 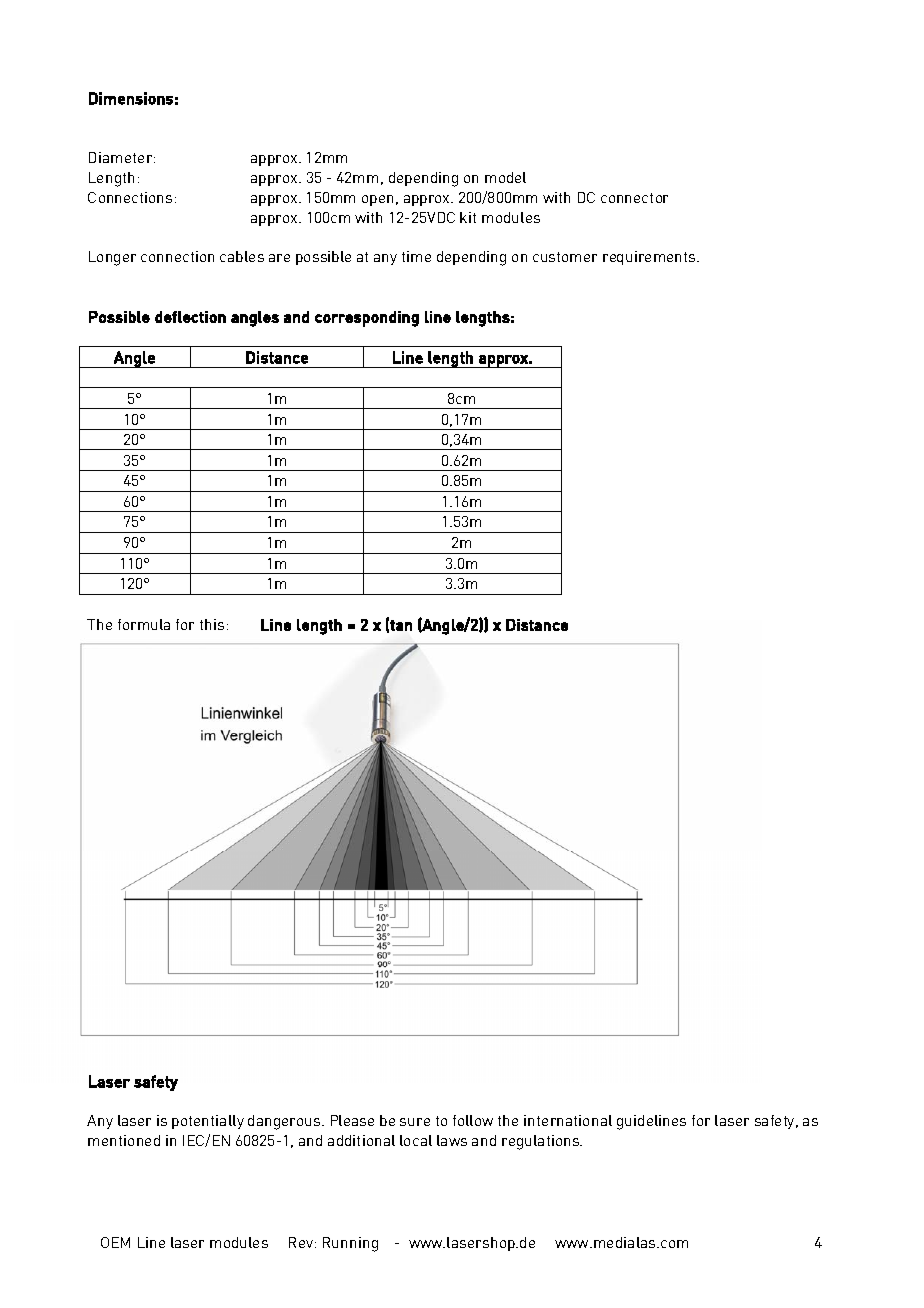 What do you see at coordinates (565, 257) in the screenshot?
I see `customer` at bounding box center [565, 257].
